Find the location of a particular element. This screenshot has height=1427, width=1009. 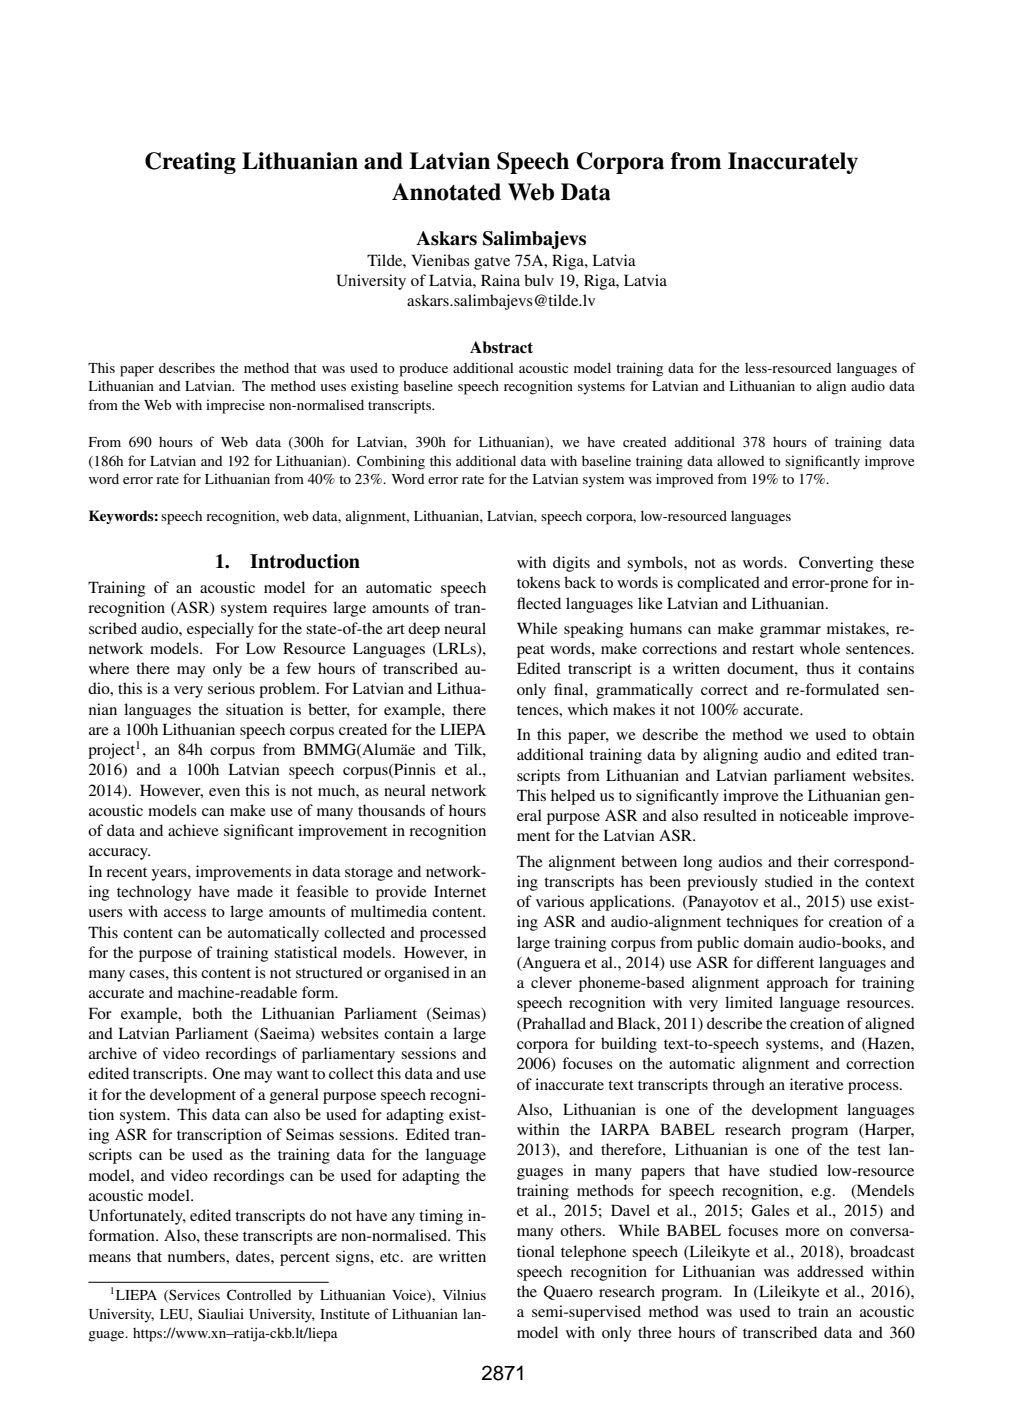

Raina is located at coordinates (500, 280).
